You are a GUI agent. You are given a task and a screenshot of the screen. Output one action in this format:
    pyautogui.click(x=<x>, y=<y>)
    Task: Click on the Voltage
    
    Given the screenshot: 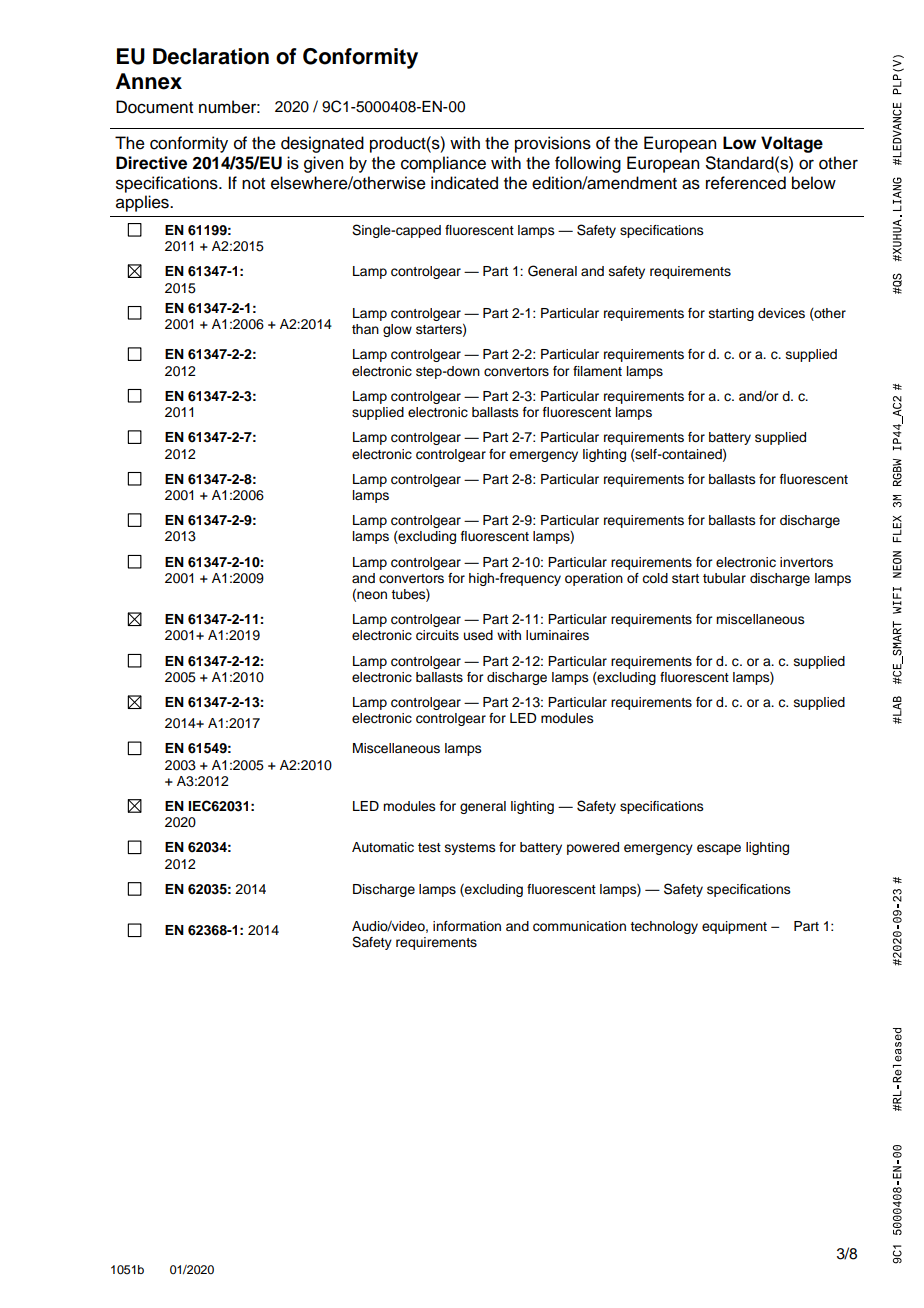 What is the action you would take?
    pyautogui.click(x=792, y=144)
